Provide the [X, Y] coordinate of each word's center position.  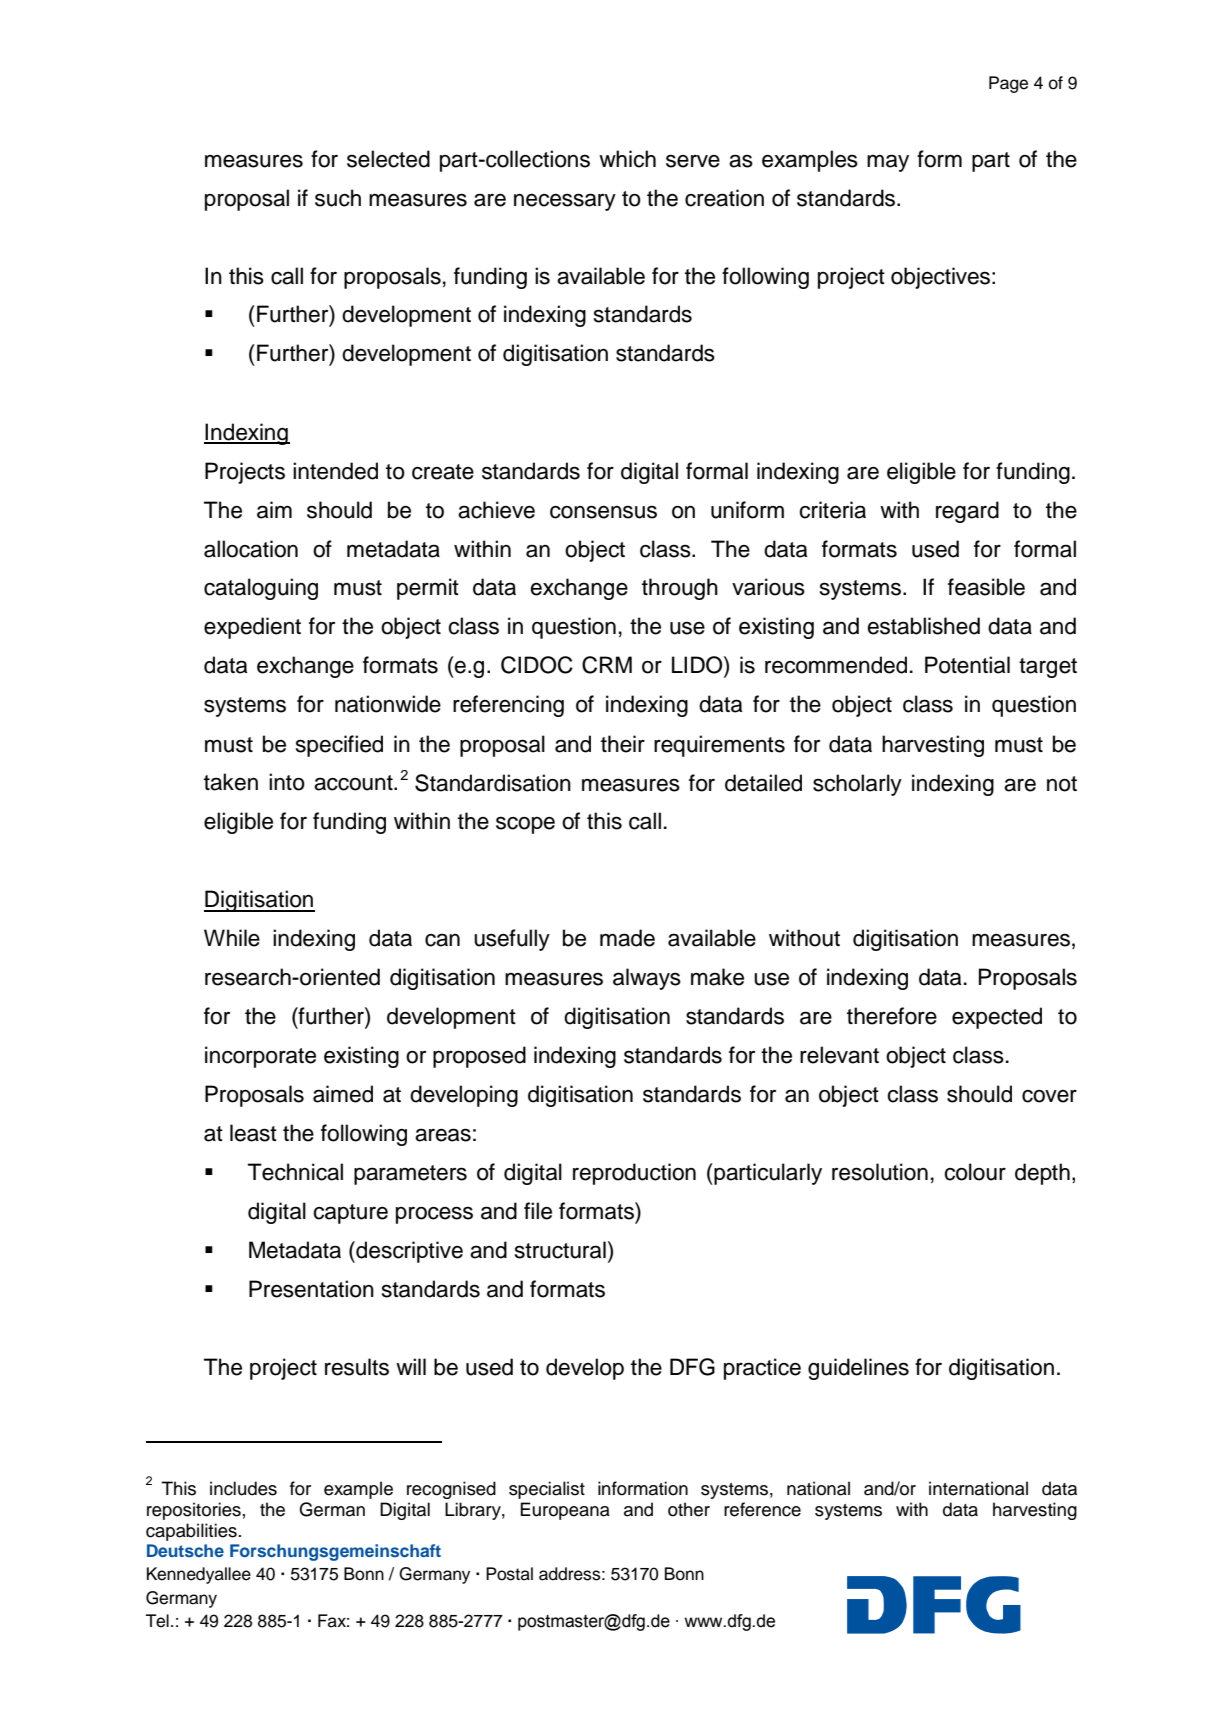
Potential [967, 665]
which [627, 159]
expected [997, 1018]
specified [339, 746]
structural [560, 1250]
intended [335, 471]
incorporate [260, 1057]
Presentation [311, 1289]
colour [975, 1172]
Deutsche [185, 1550]
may [888, 163]
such [338, 198]
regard [967, 512]
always [647, 979]
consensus [603, 512]
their [623, 744]
